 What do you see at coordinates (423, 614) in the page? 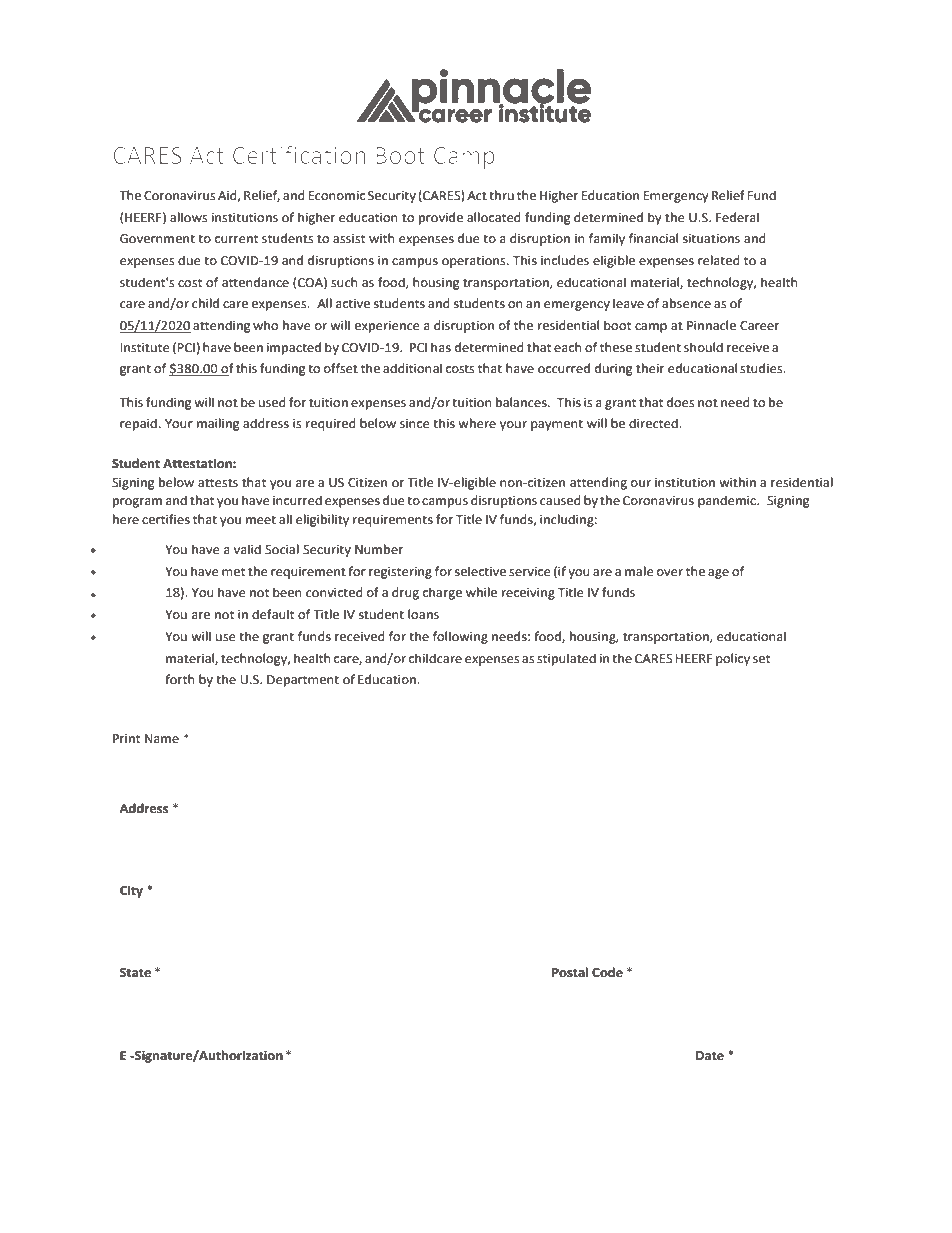
I see `loans` at bounding box center [423, 614].
